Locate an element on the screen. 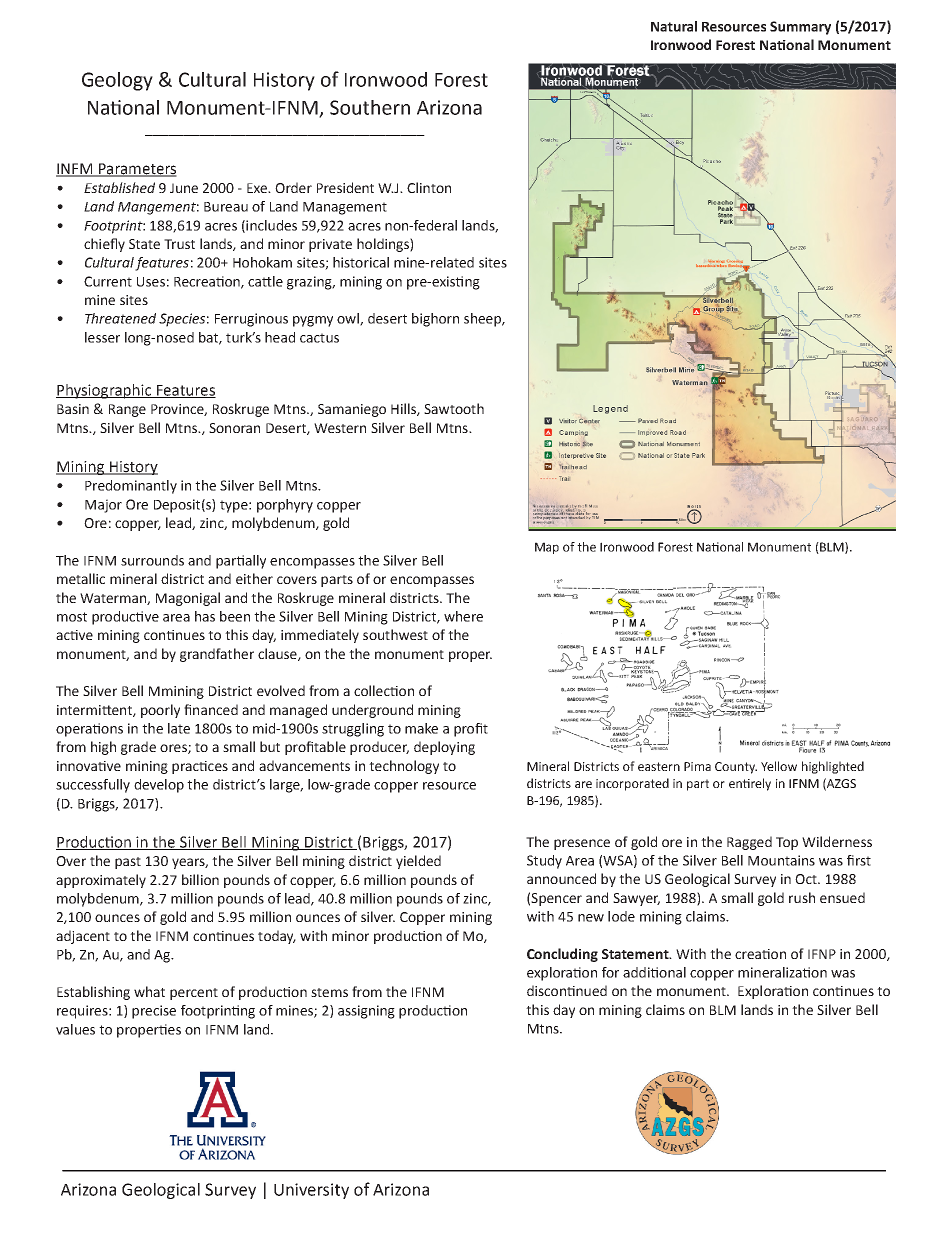 The height and width of the screenshot is (1233, 952). deploying is located at coordinates (444, 748).
